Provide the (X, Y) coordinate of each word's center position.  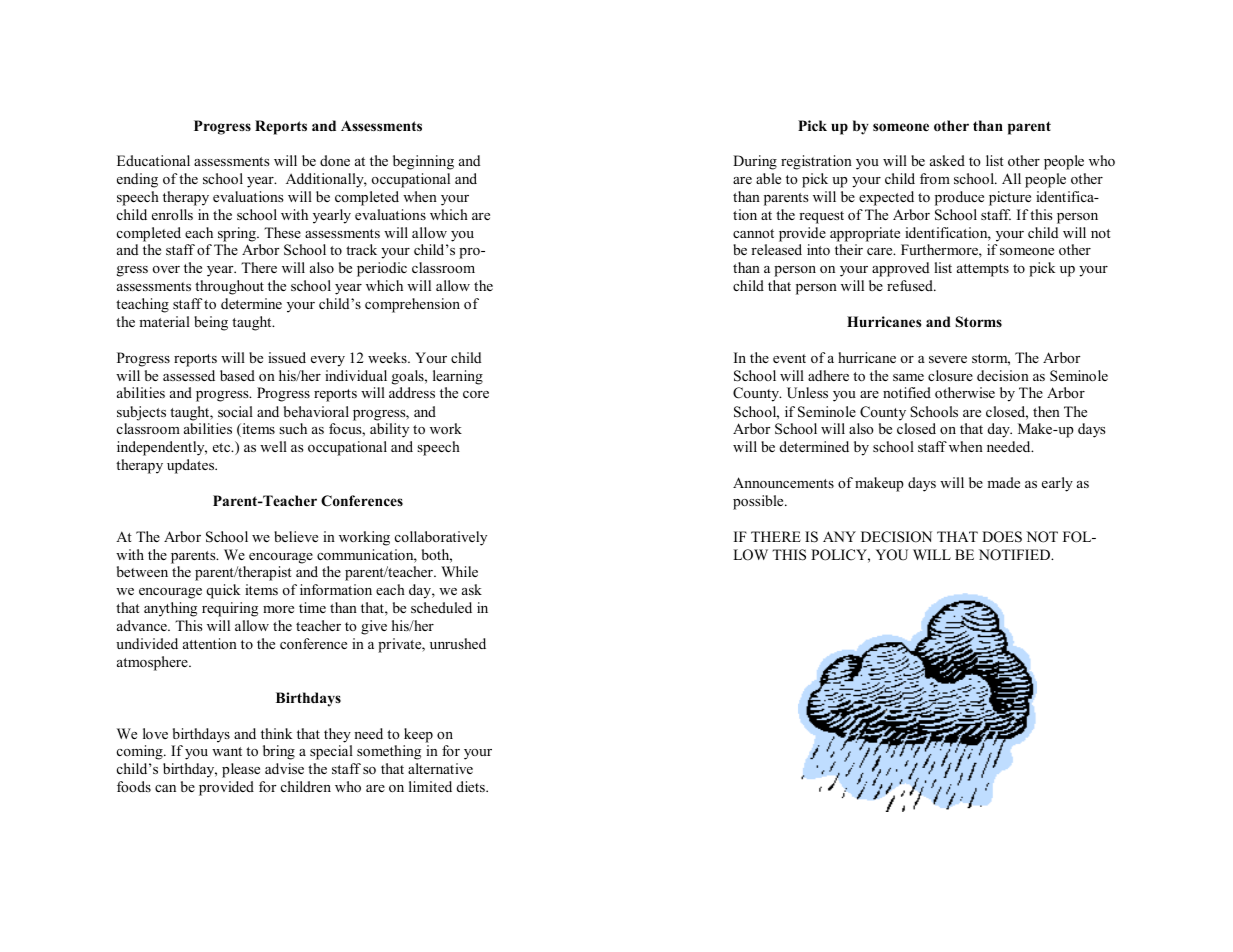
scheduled (441, 607)
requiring (230, 609)
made (1003, 482)
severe (948, 359)
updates (192, 466)
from (935, 178)
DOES (1002, 537)
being (211, 323)
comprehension (412, 305)
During (755, 162)
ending (137, 180)
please (241, 770)
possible (759, 502)
